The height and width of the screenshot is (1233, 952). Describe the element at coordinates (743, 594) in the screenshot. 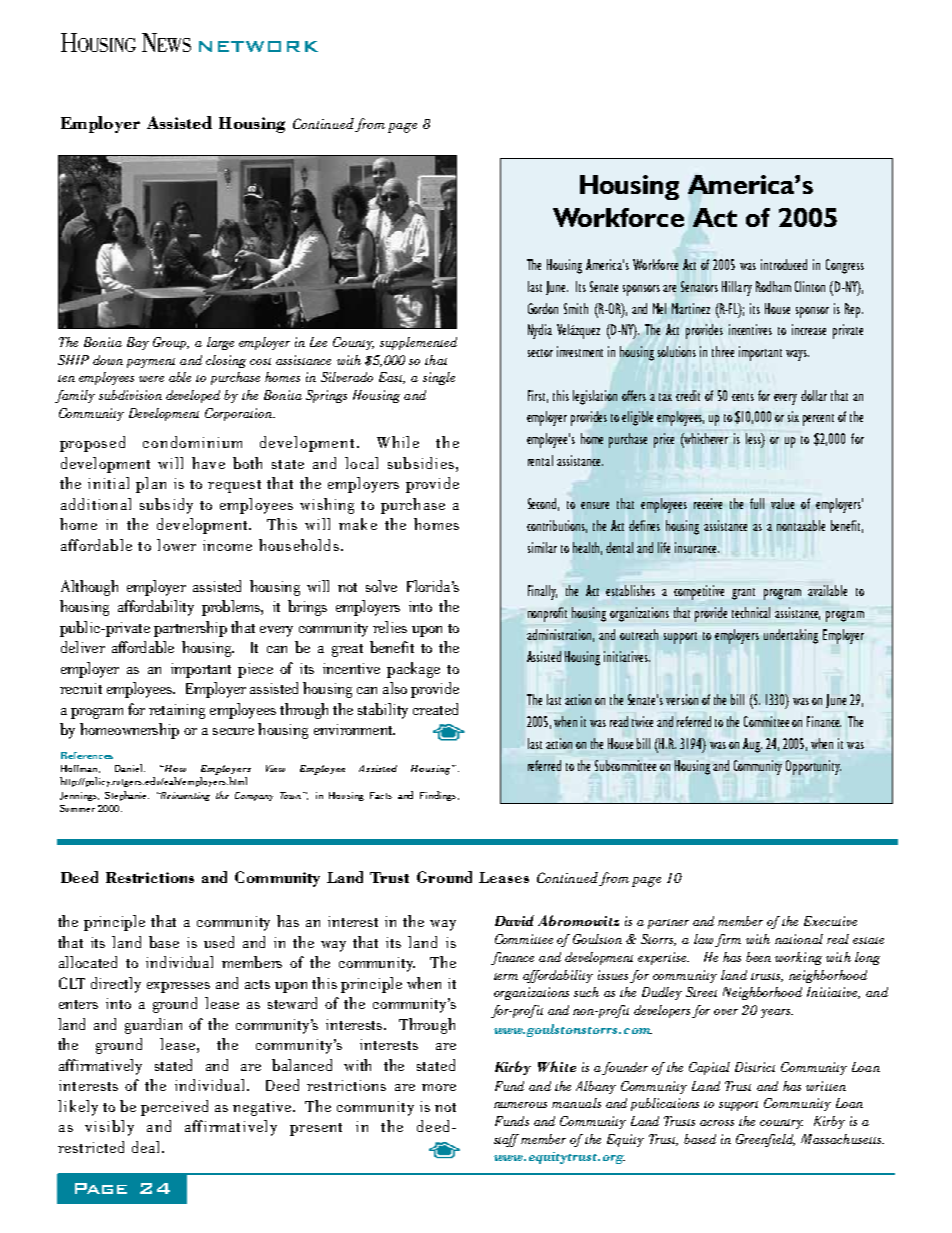

I see `grant` at that location.
